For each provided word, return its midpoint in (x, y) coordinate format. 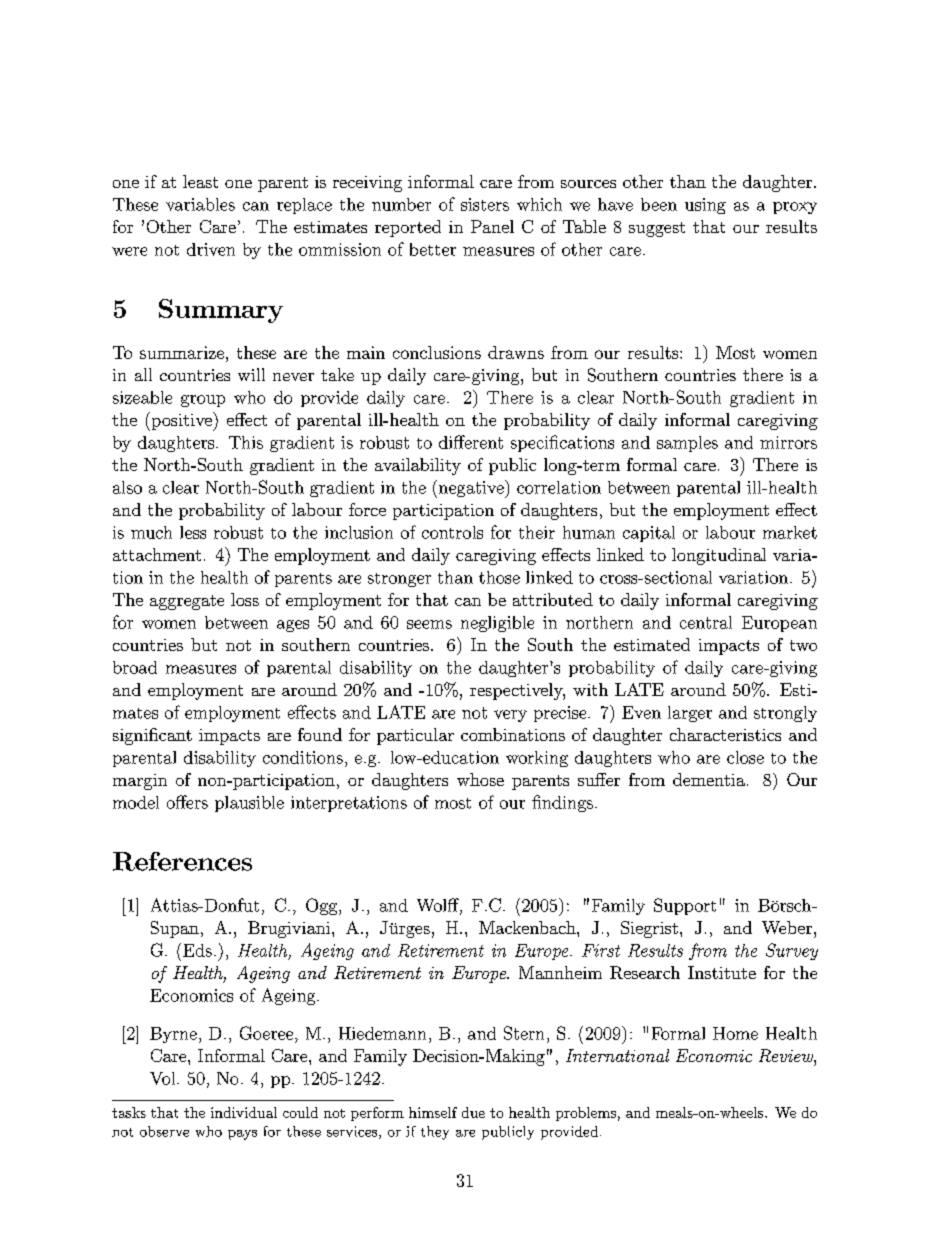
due (473, 1112)
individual (244, 1112)
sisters (485, 204)
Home (735, 1033)
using (705, 206)
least (200, 181)
